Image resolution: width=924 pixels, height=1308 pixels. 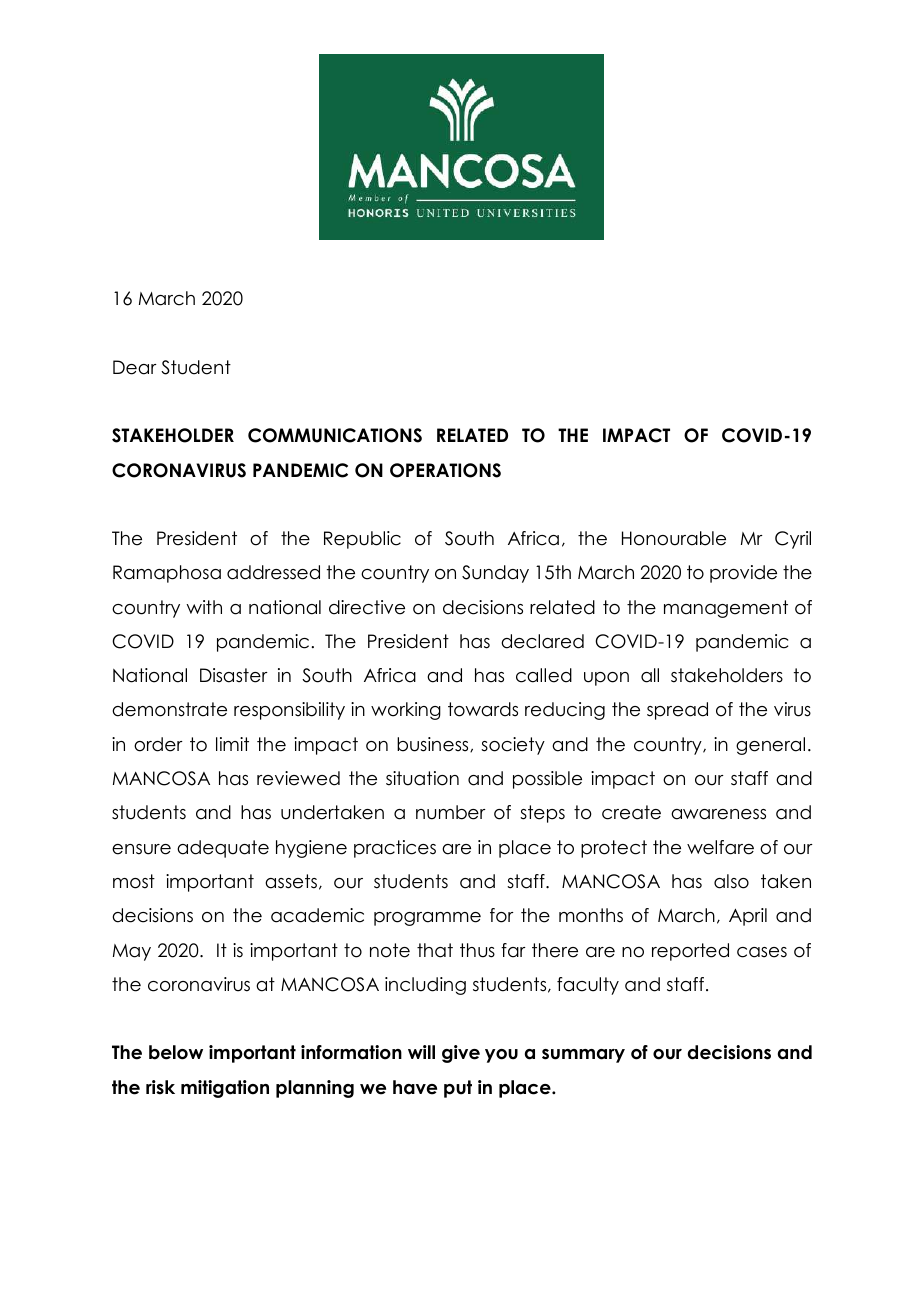 What do you see at coordinates (204, 607) in the screenshot?
I see `with` at bounding box center [204, 607].
